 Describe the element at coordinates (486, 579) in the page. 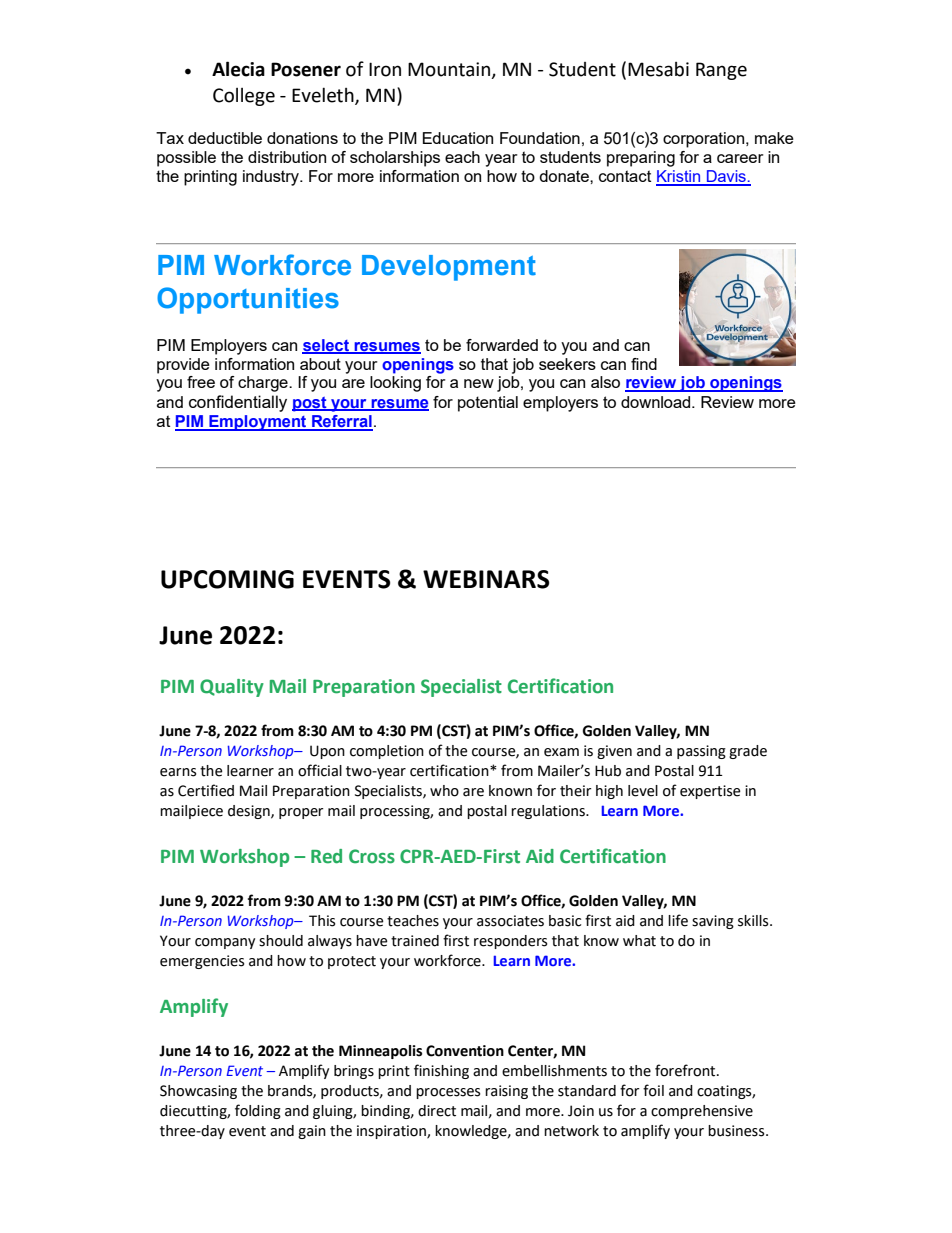

I see `WEBINARS` at that location.
